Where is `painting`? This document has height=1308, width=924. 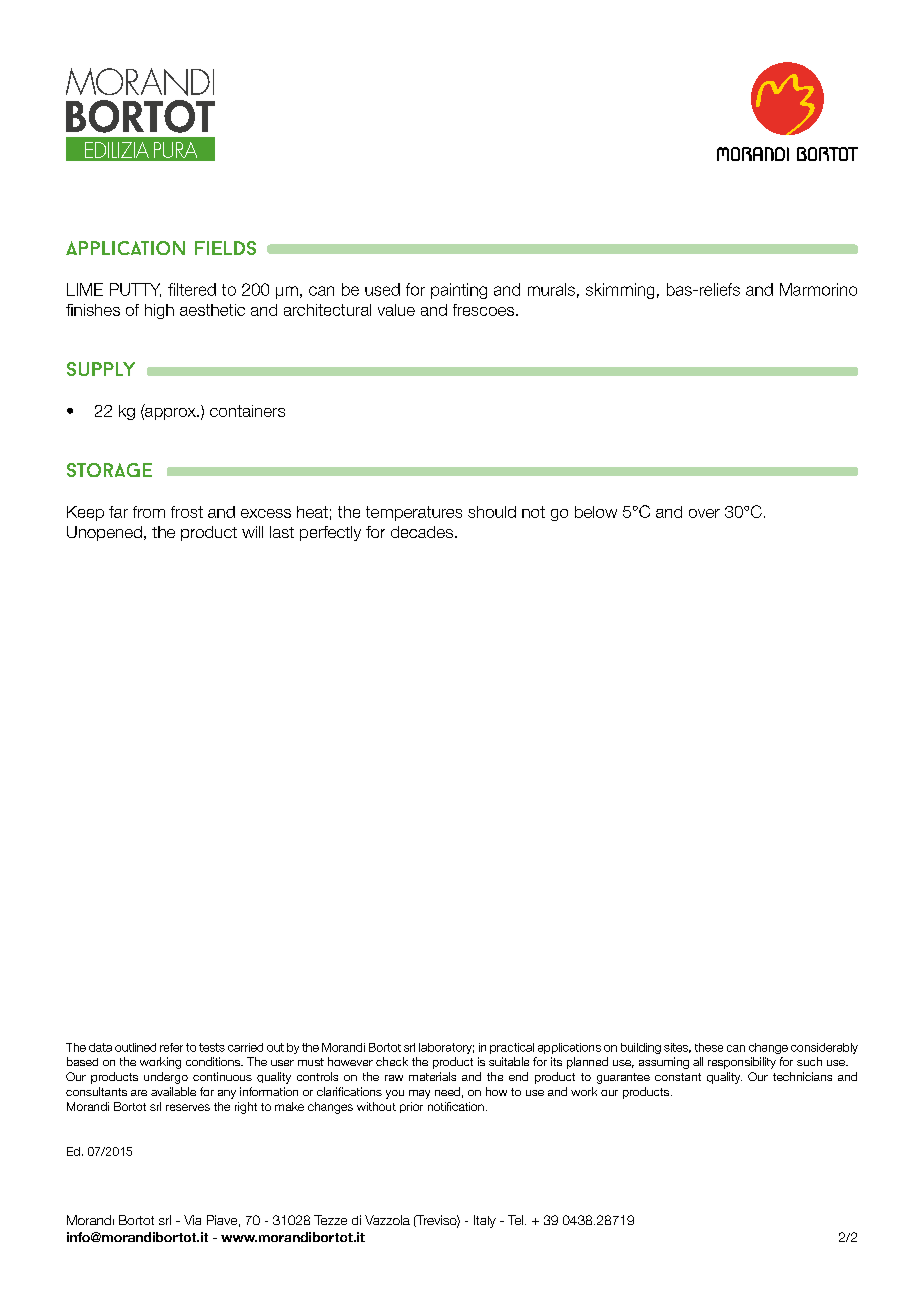
painting is located at coordinates (459, 291).
